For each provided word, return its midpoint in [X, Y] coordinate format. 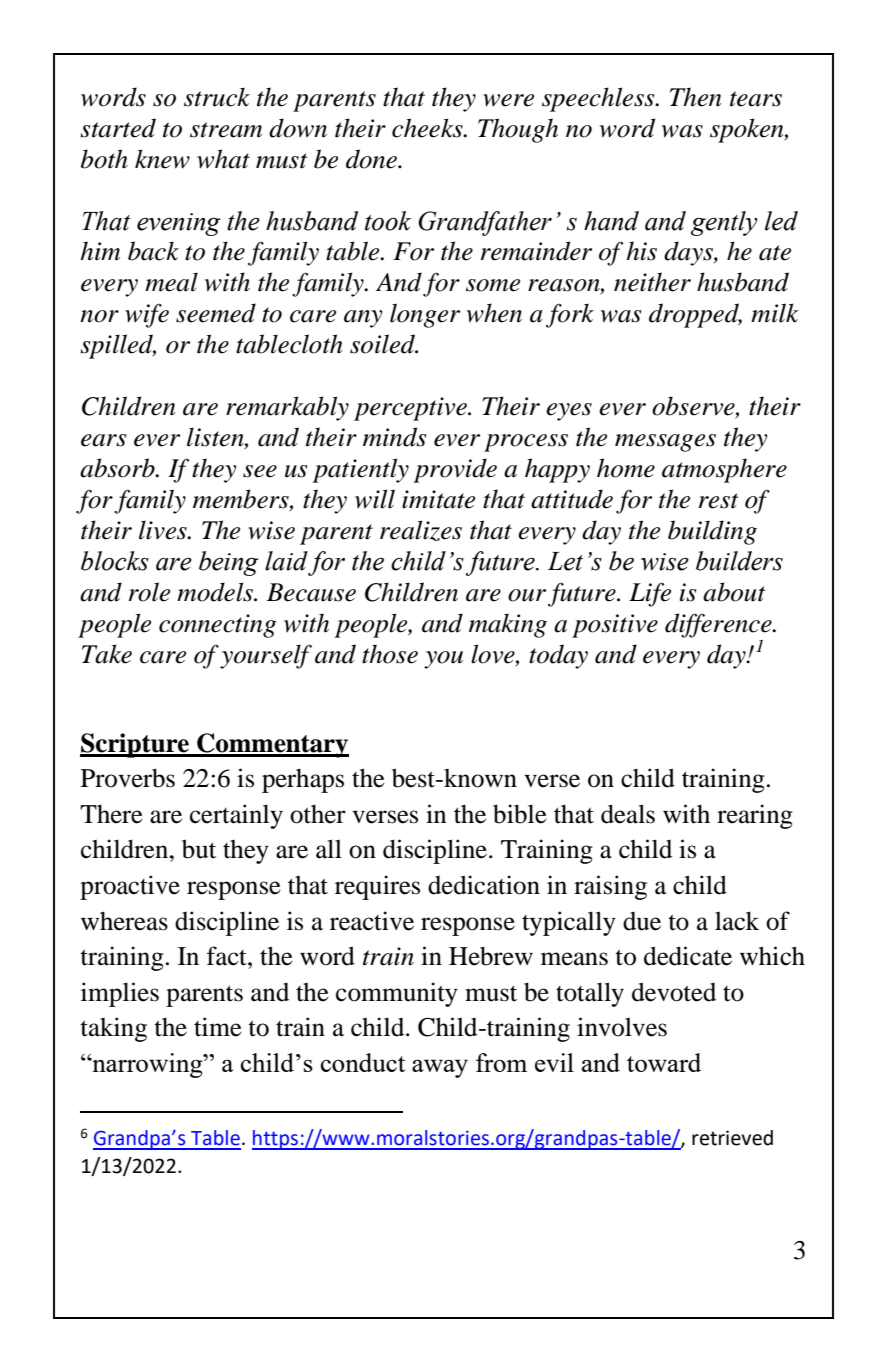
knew [162, 159]
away [440, 1068]
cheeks [428, 128]
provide [455, 470]
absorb [118, 468]
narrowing [147, 1065]
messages [665, 443]
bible [520, 814]
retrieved [732, 1138]
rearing [755, 816]
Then [696, 97]
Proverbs [128, 778]
